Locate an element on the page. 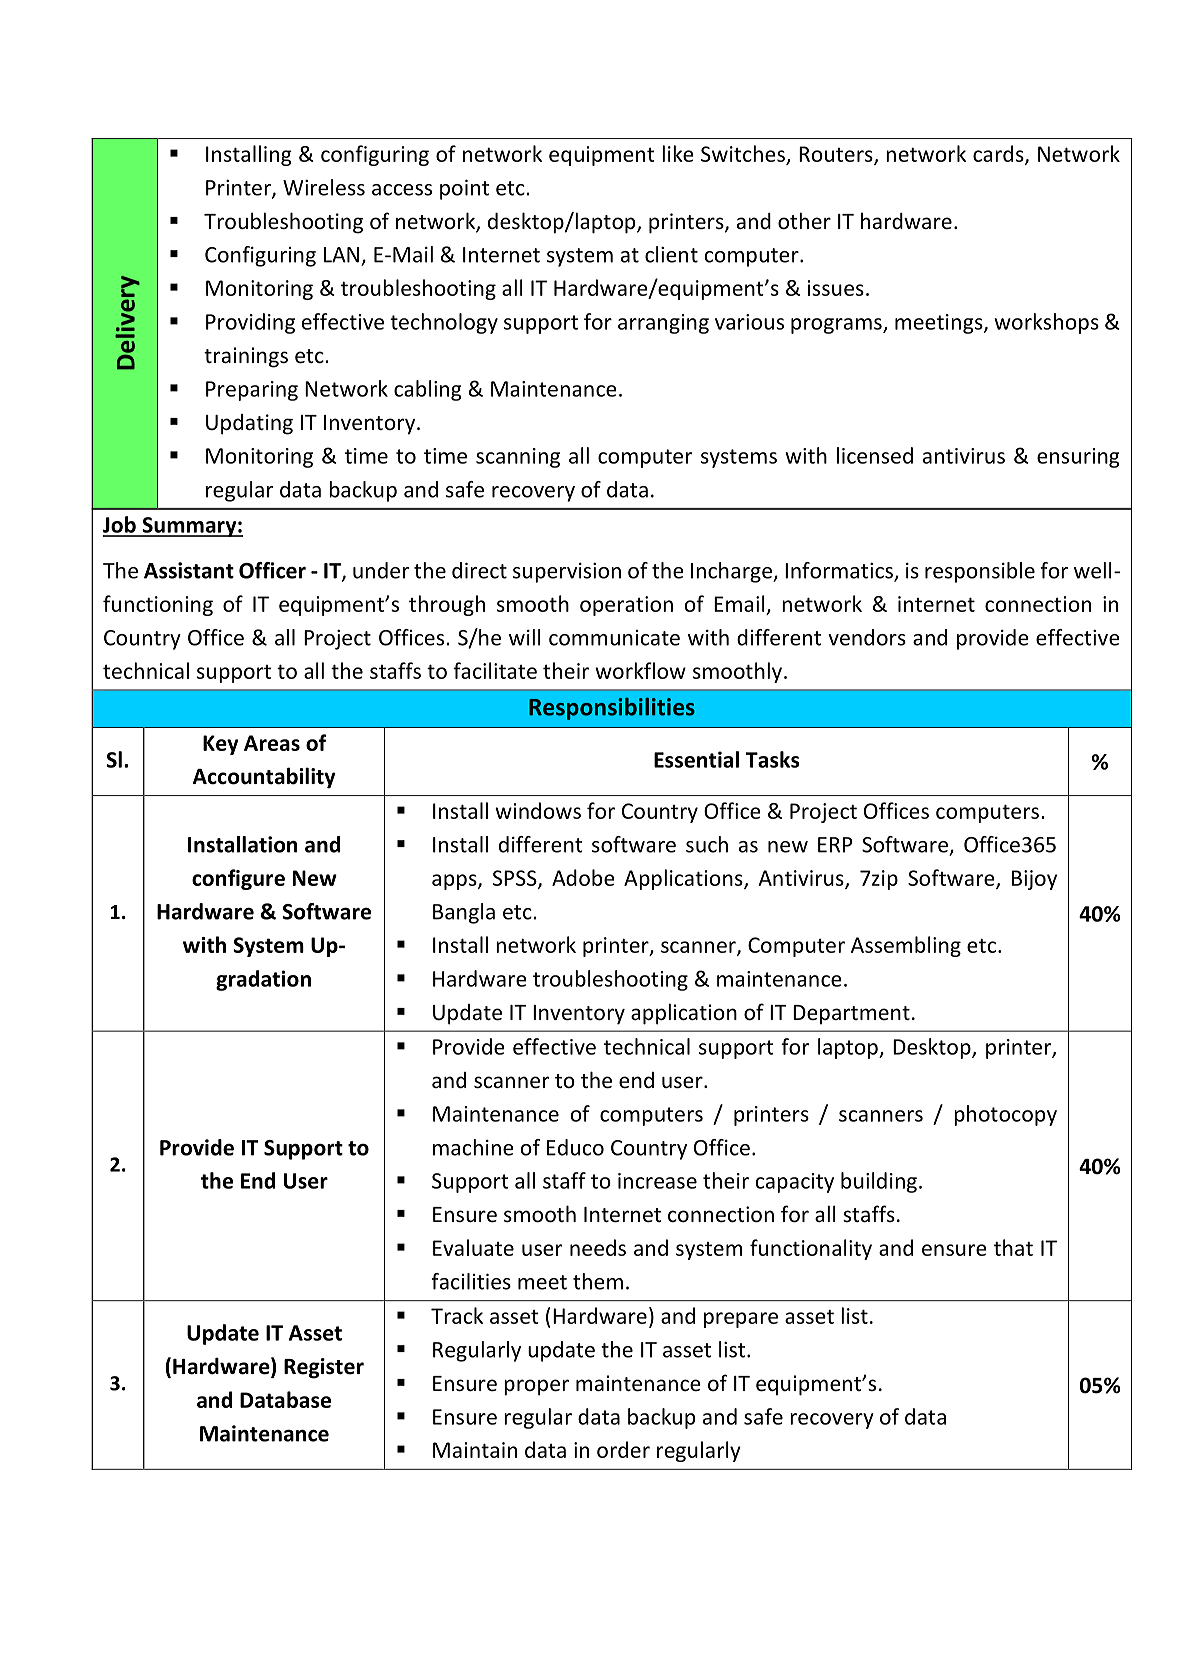 Image resolution: width=1185 pixels, height=1676 pixels. ERP is located at coordinates (835, 845).
